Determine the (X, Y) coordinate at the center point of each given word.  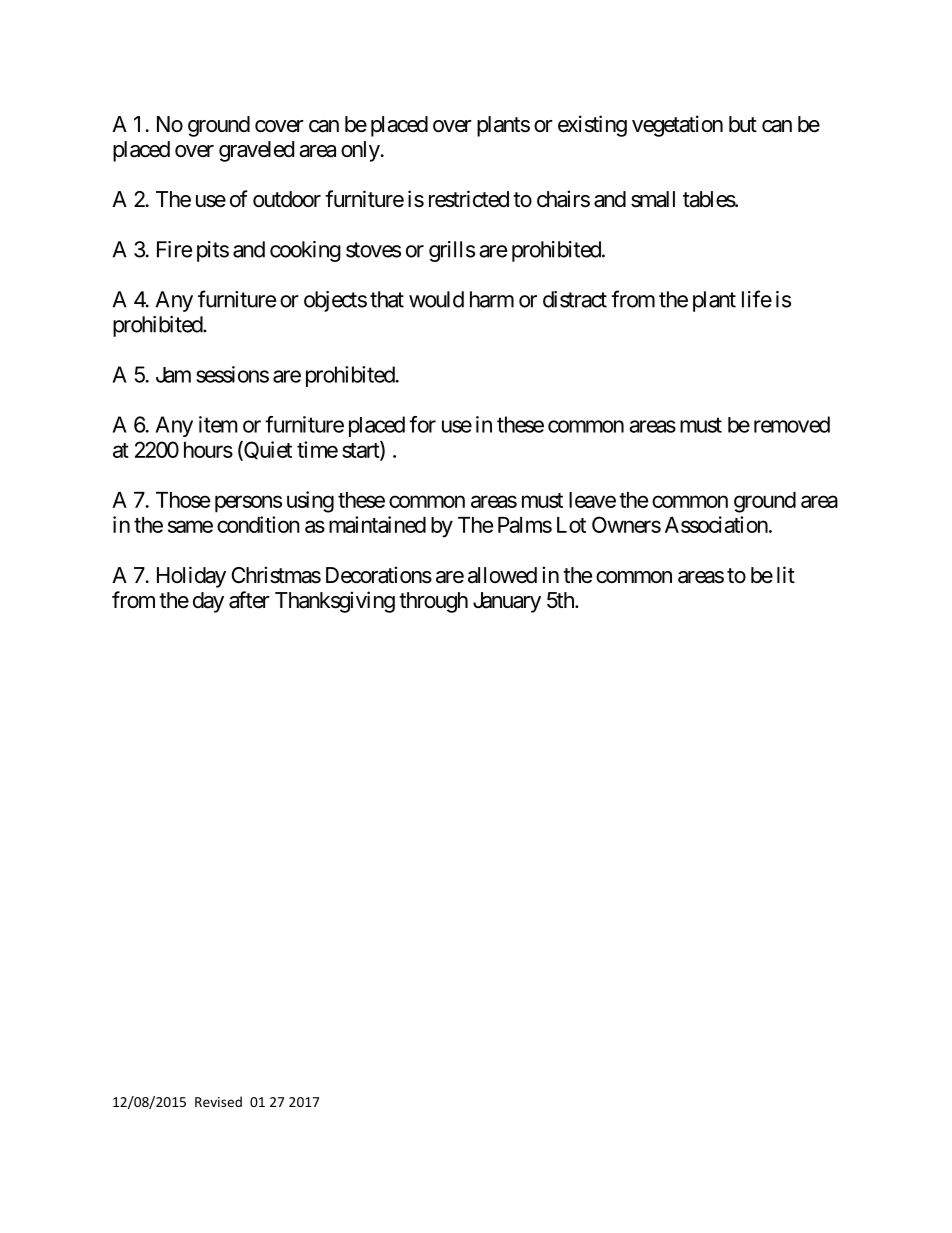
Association (716, 524)
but (743, 124)
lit (786, 574)
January (507, 602)
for (422, 424)
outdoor (287, 199)
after (249, 600)
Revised (218, 1101)
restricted (469, 199)
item (218, 424)
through (433, 602)
